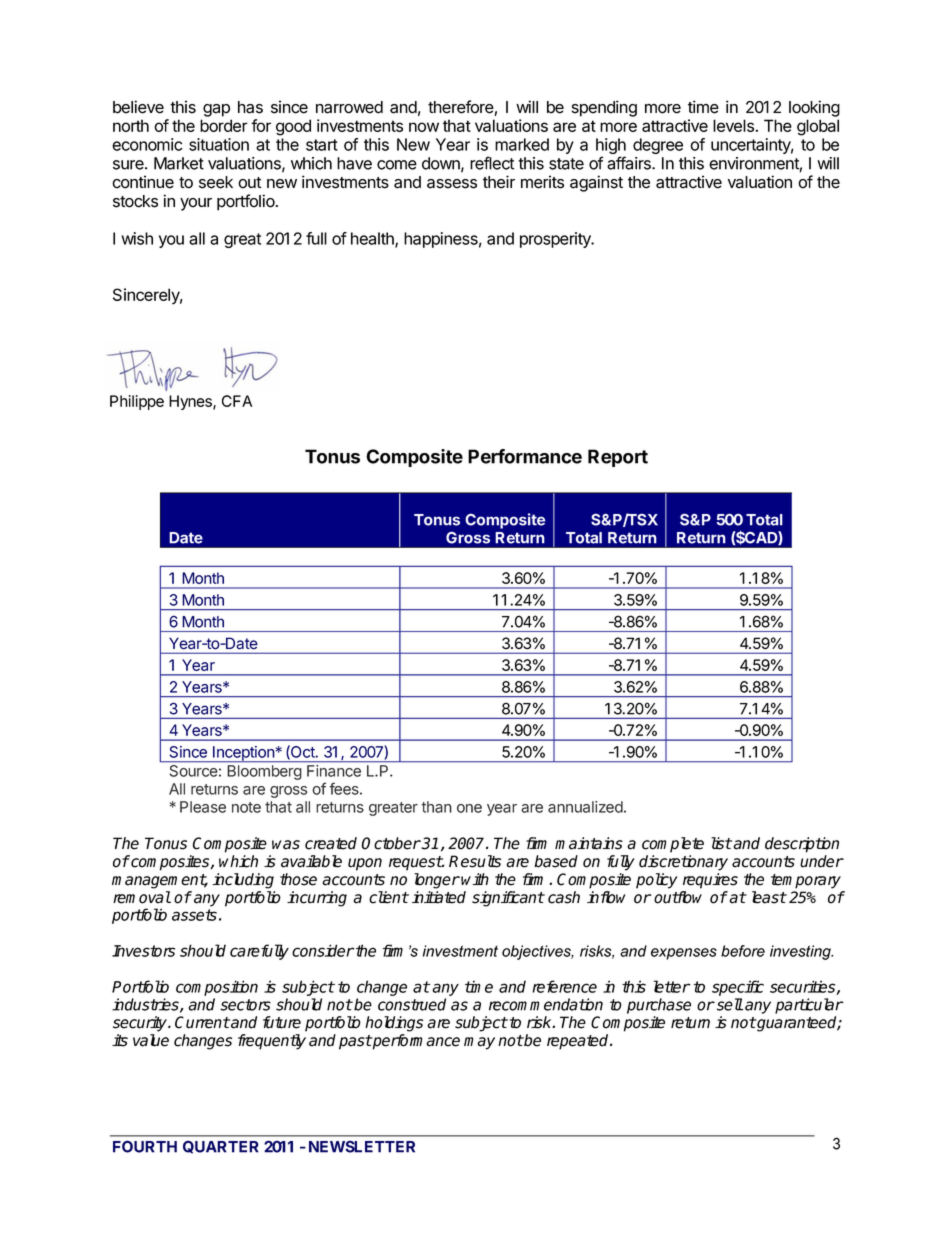 Image resolution: width=952 pixels, height=1233 pixels. Describe the element at coordinates (221, 1147) in the document. I see `QUARTER` at that location.
